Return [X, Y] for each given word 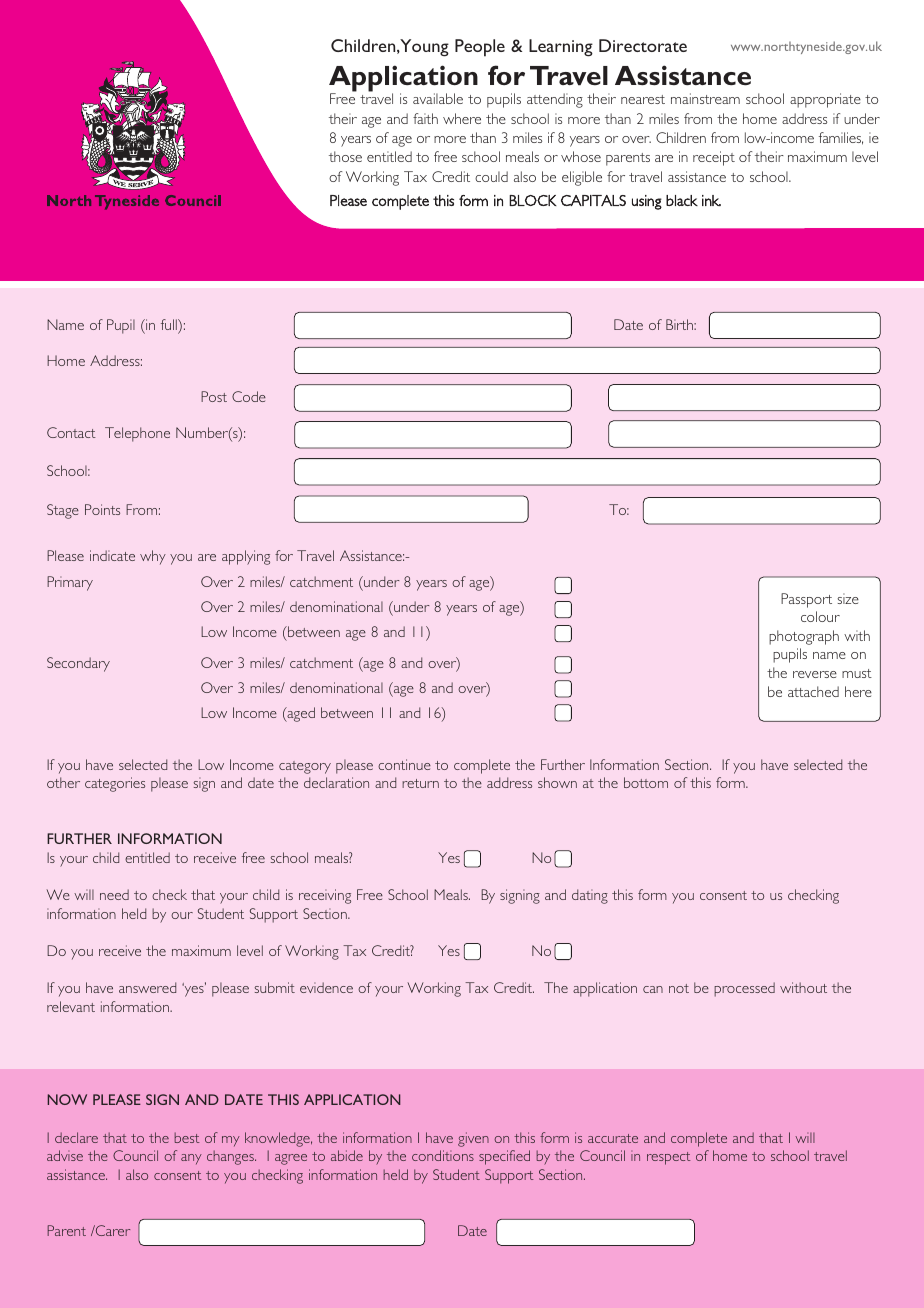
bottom [646, 782]
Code [249, 396]
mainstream [705, 98]
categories [115, 784]
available [438, 98]
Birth [680, 324]
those [345, 156]
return [420, 783]
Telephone [137, 434]
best [187, 1137]
